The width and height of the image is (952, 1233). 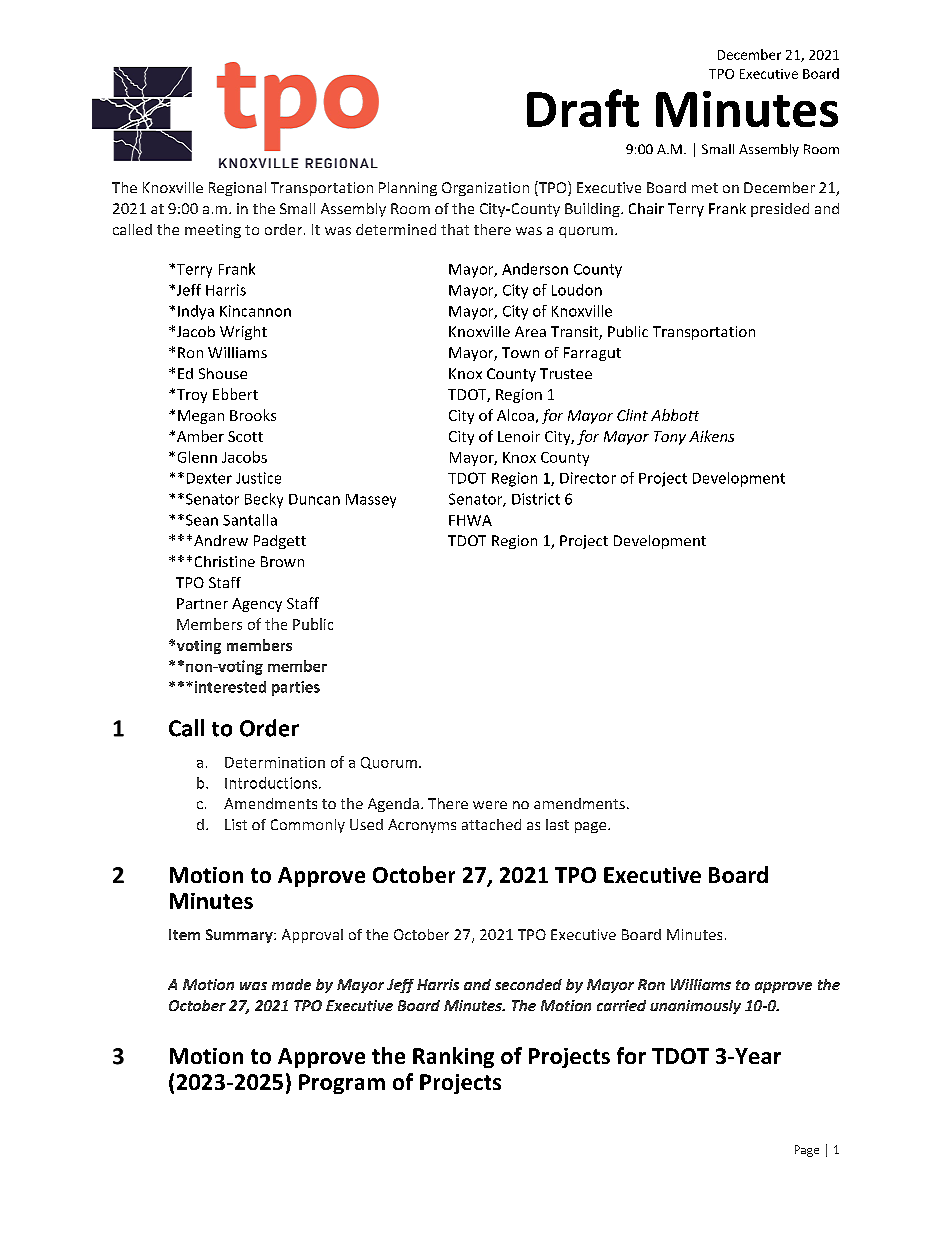 What do you see at coordinates (257, 605) in the image?
I see `Agency` at bounding box center [257, 605].
